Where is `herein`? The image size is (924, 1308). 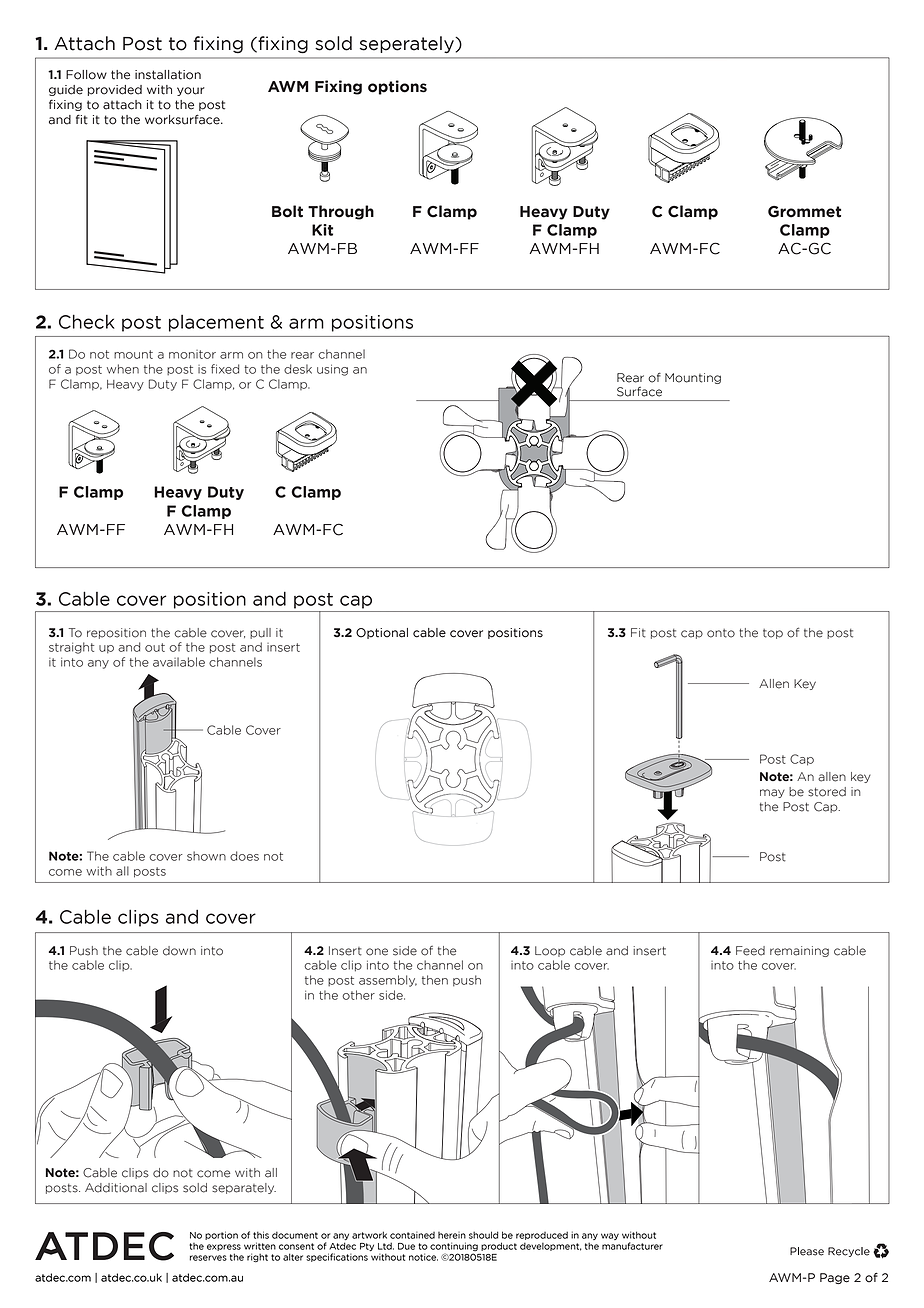
herein is located at coordinates (452, 1235).
